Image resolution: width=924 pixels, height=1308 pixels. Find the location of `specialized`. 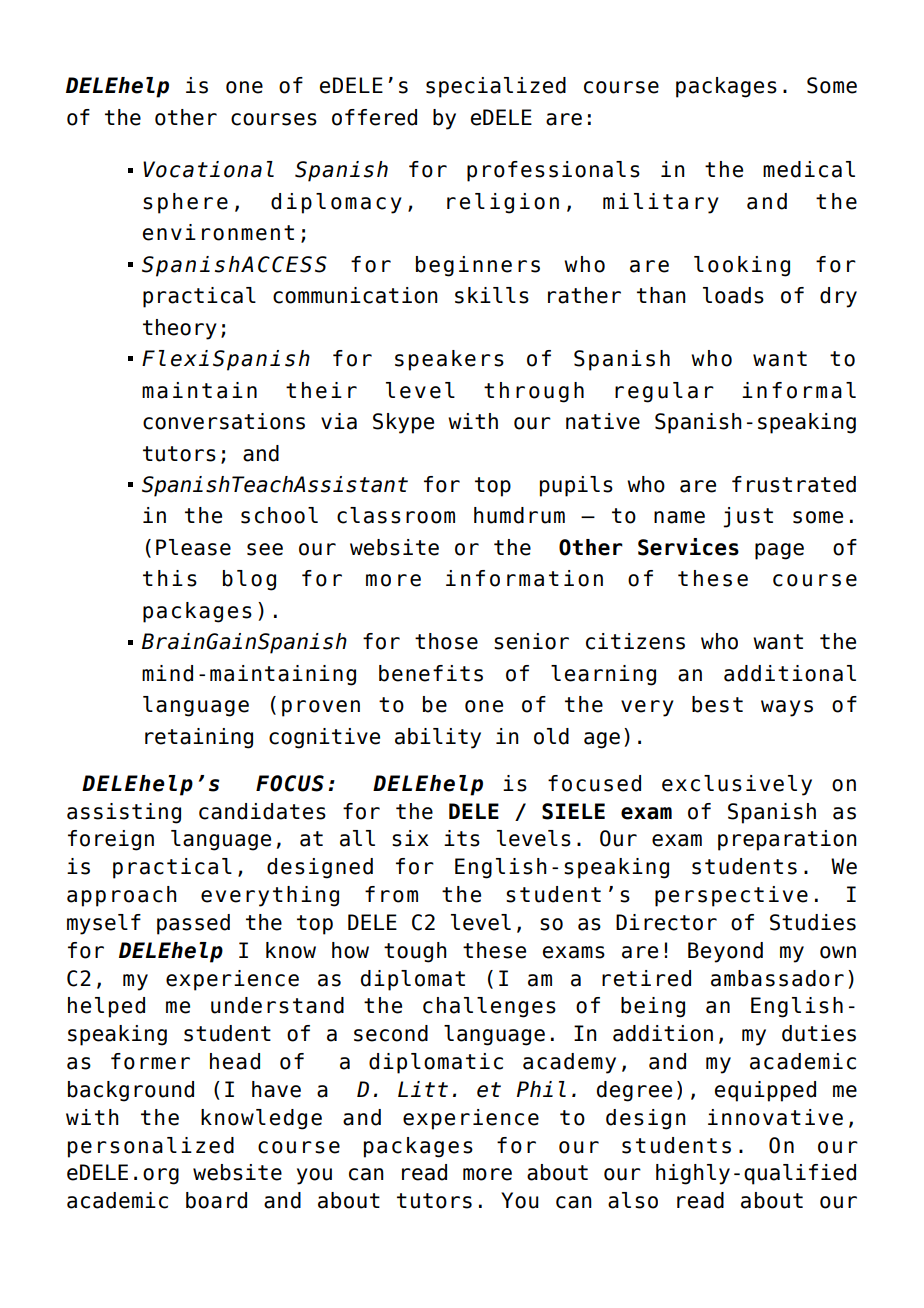

specialized is located at coordinates (496, 87).
